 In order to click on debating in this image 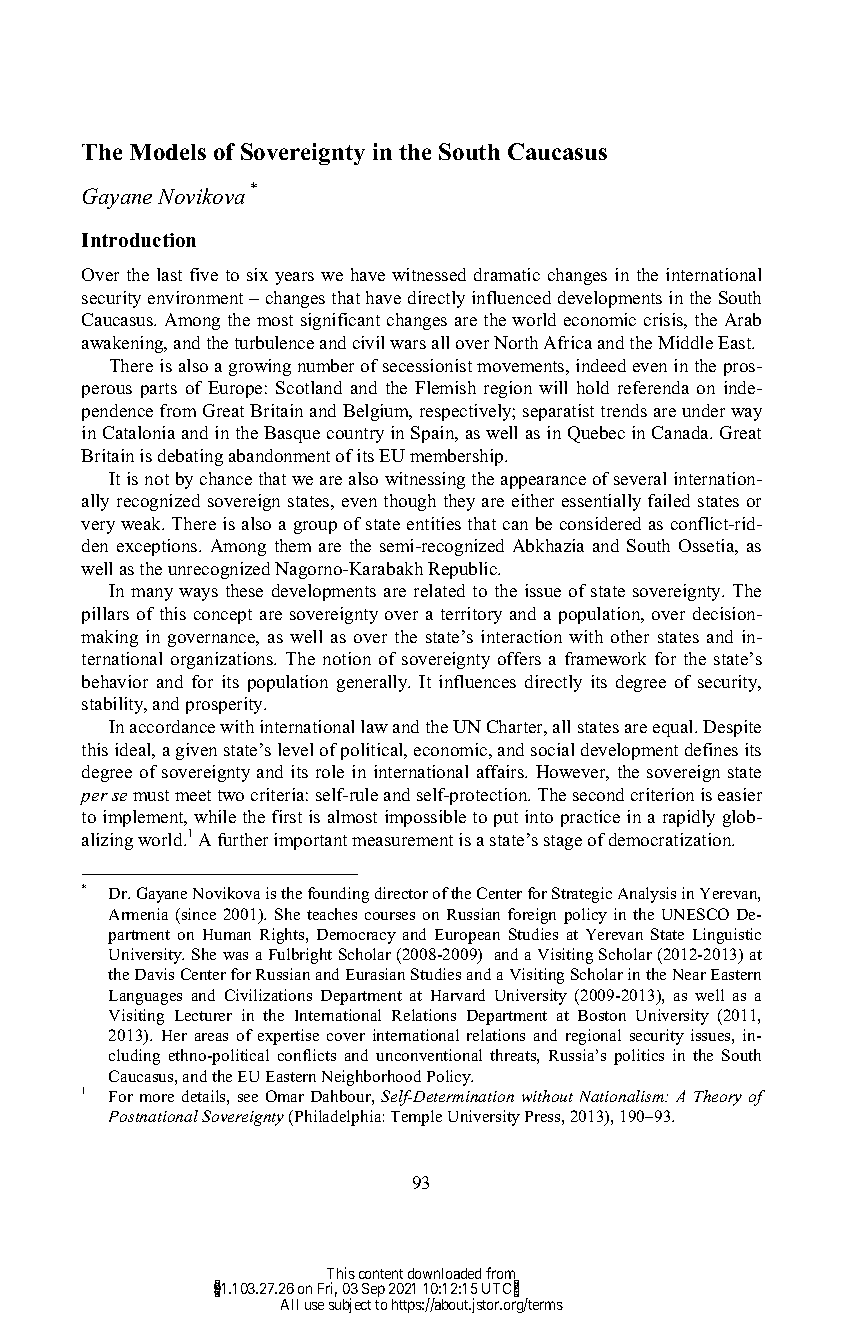, I will do `click(190, 457)`.
